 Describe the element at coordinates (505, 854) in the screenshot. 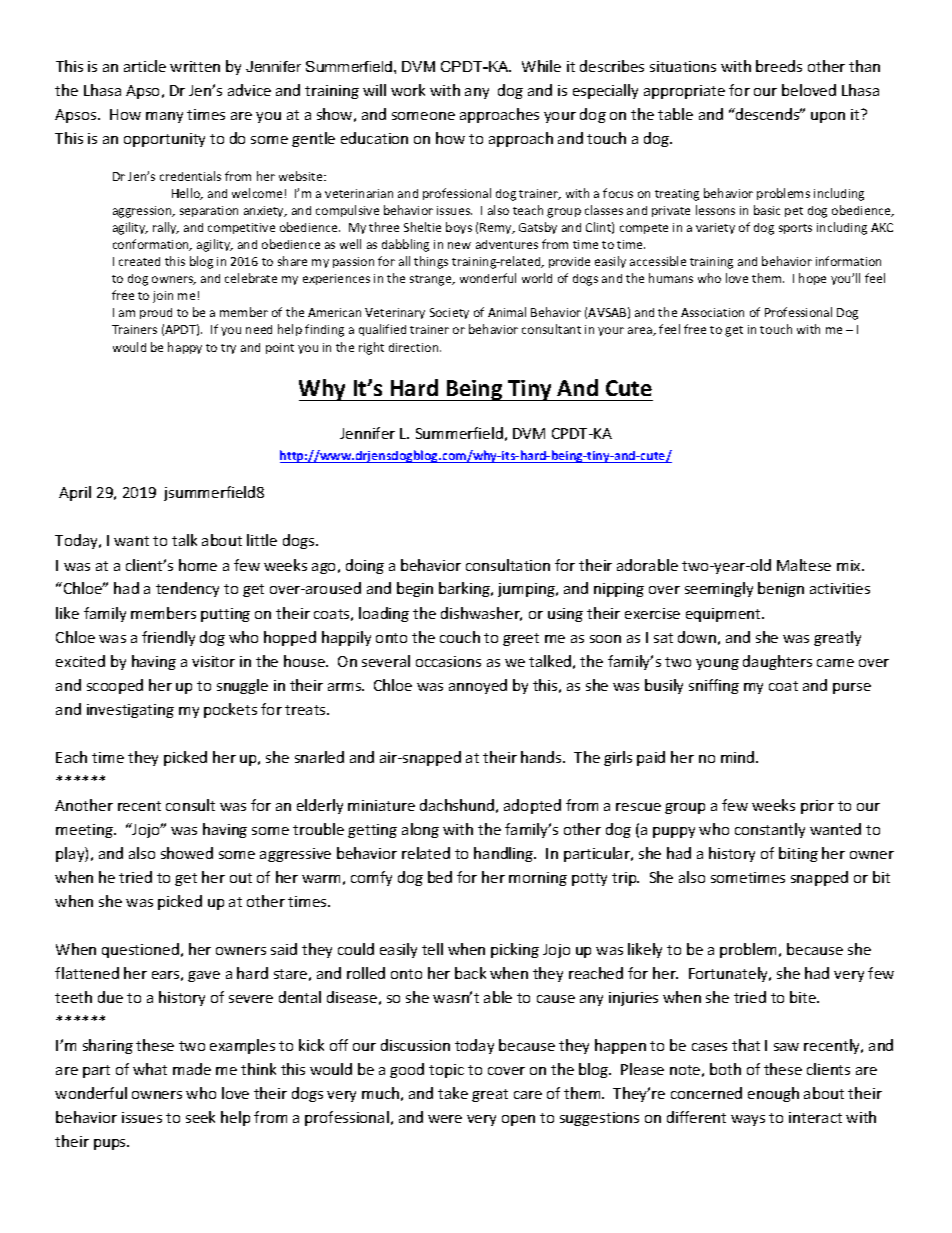

I see `handling` at that location.
